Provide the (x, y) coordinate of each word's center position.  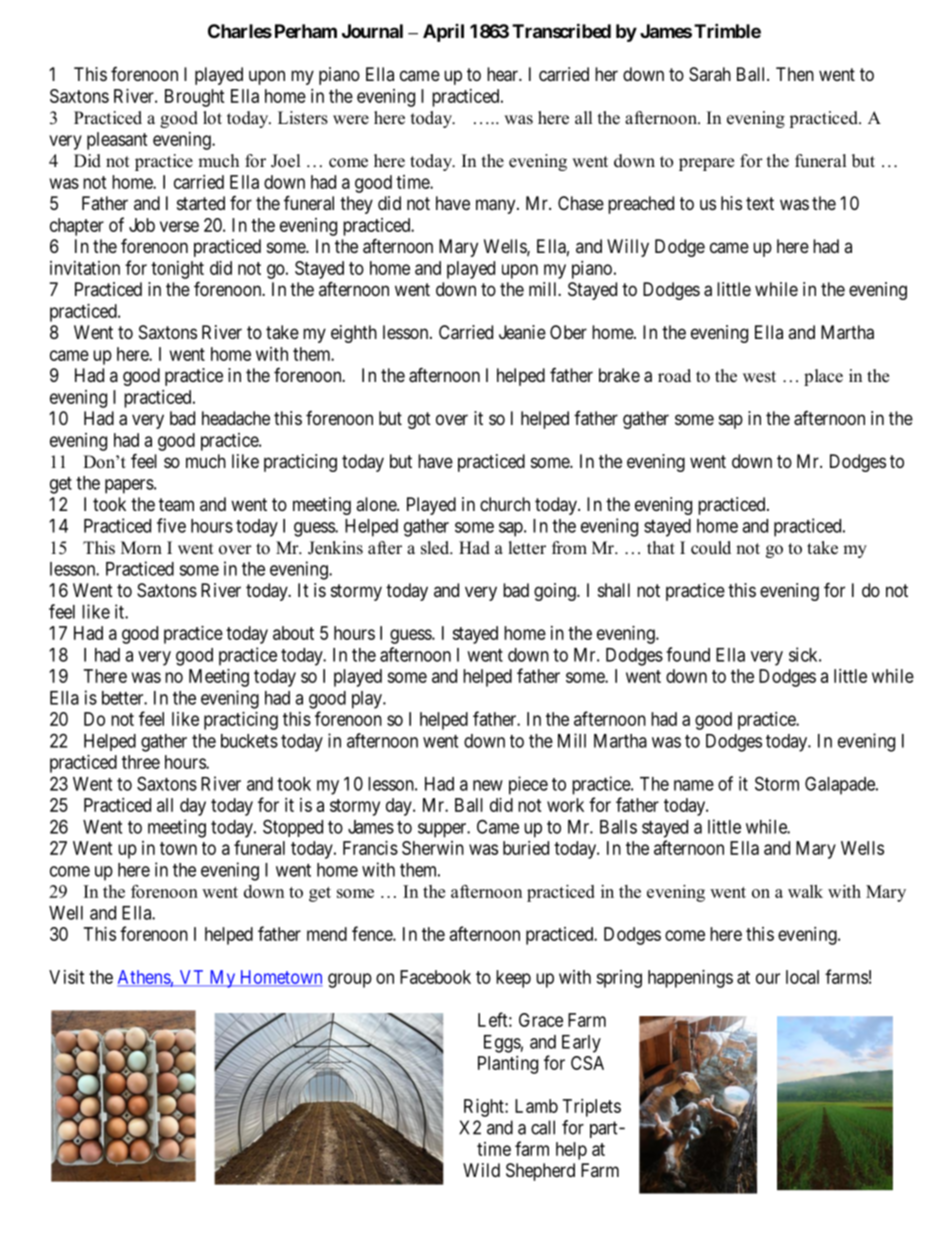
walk (805, 891)
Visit (67, 977)
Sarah (710, 74)
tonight (177, 270)
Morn (141, 548)
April (443, 33)
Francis (370, 848)
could (711, 548)
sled (436, 548)
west (759, 377)
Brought (195, 98)
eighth (354, 334)
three (141, 762)
